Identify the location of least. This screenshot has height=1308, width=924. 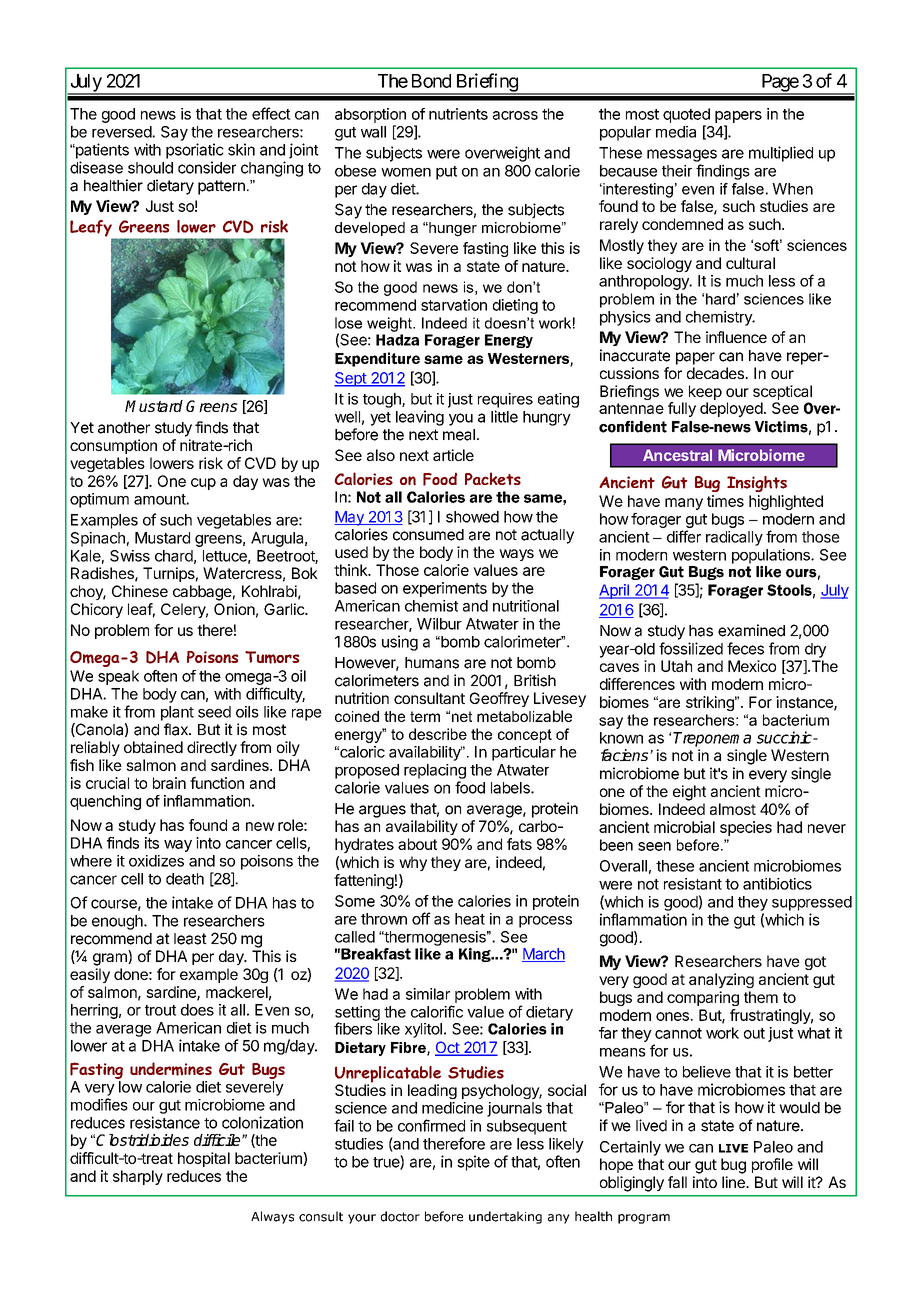
(190, 939).
